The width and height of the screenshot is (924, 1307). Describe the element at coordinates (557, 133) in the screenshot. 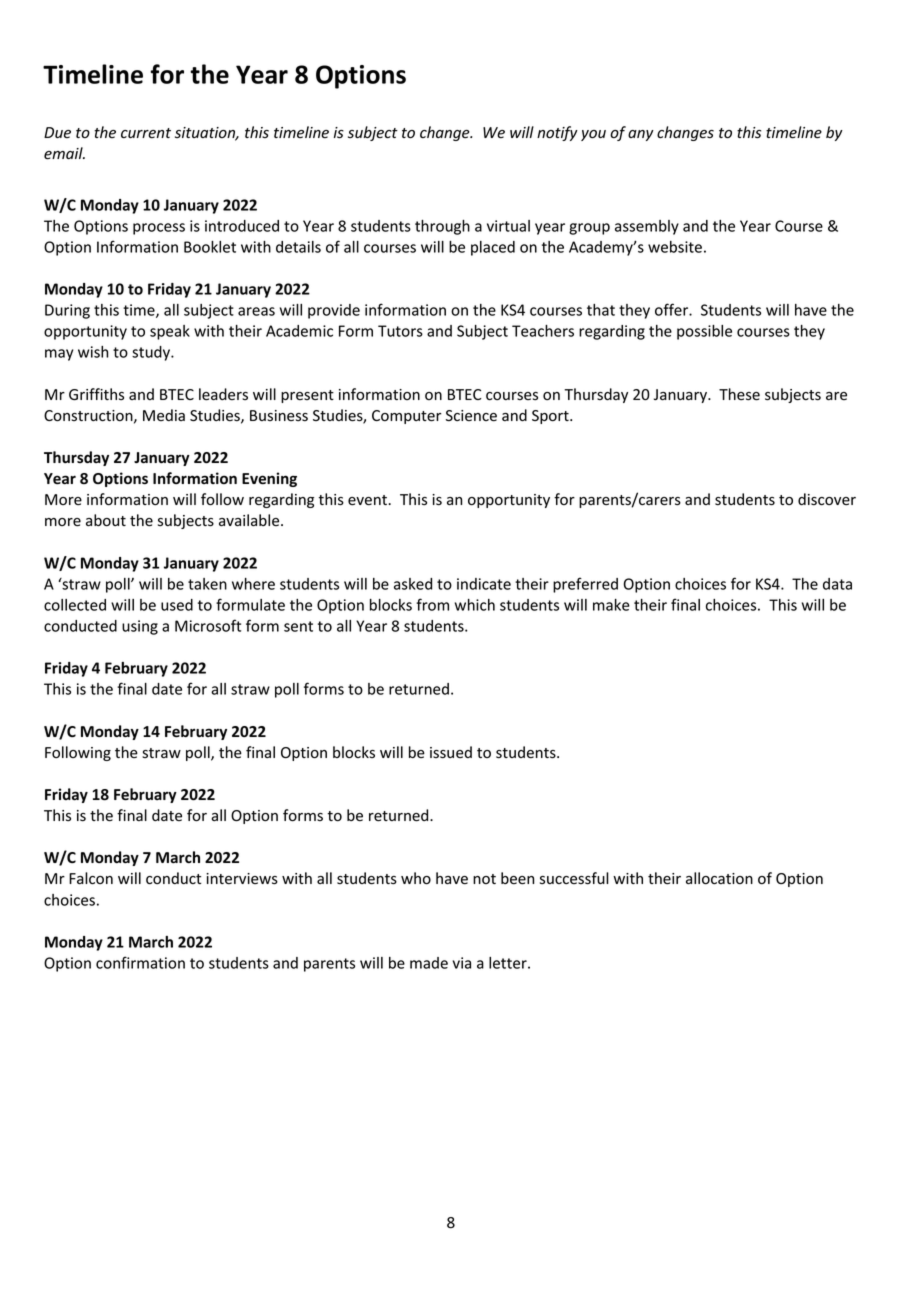

I see `notify` at that location.
